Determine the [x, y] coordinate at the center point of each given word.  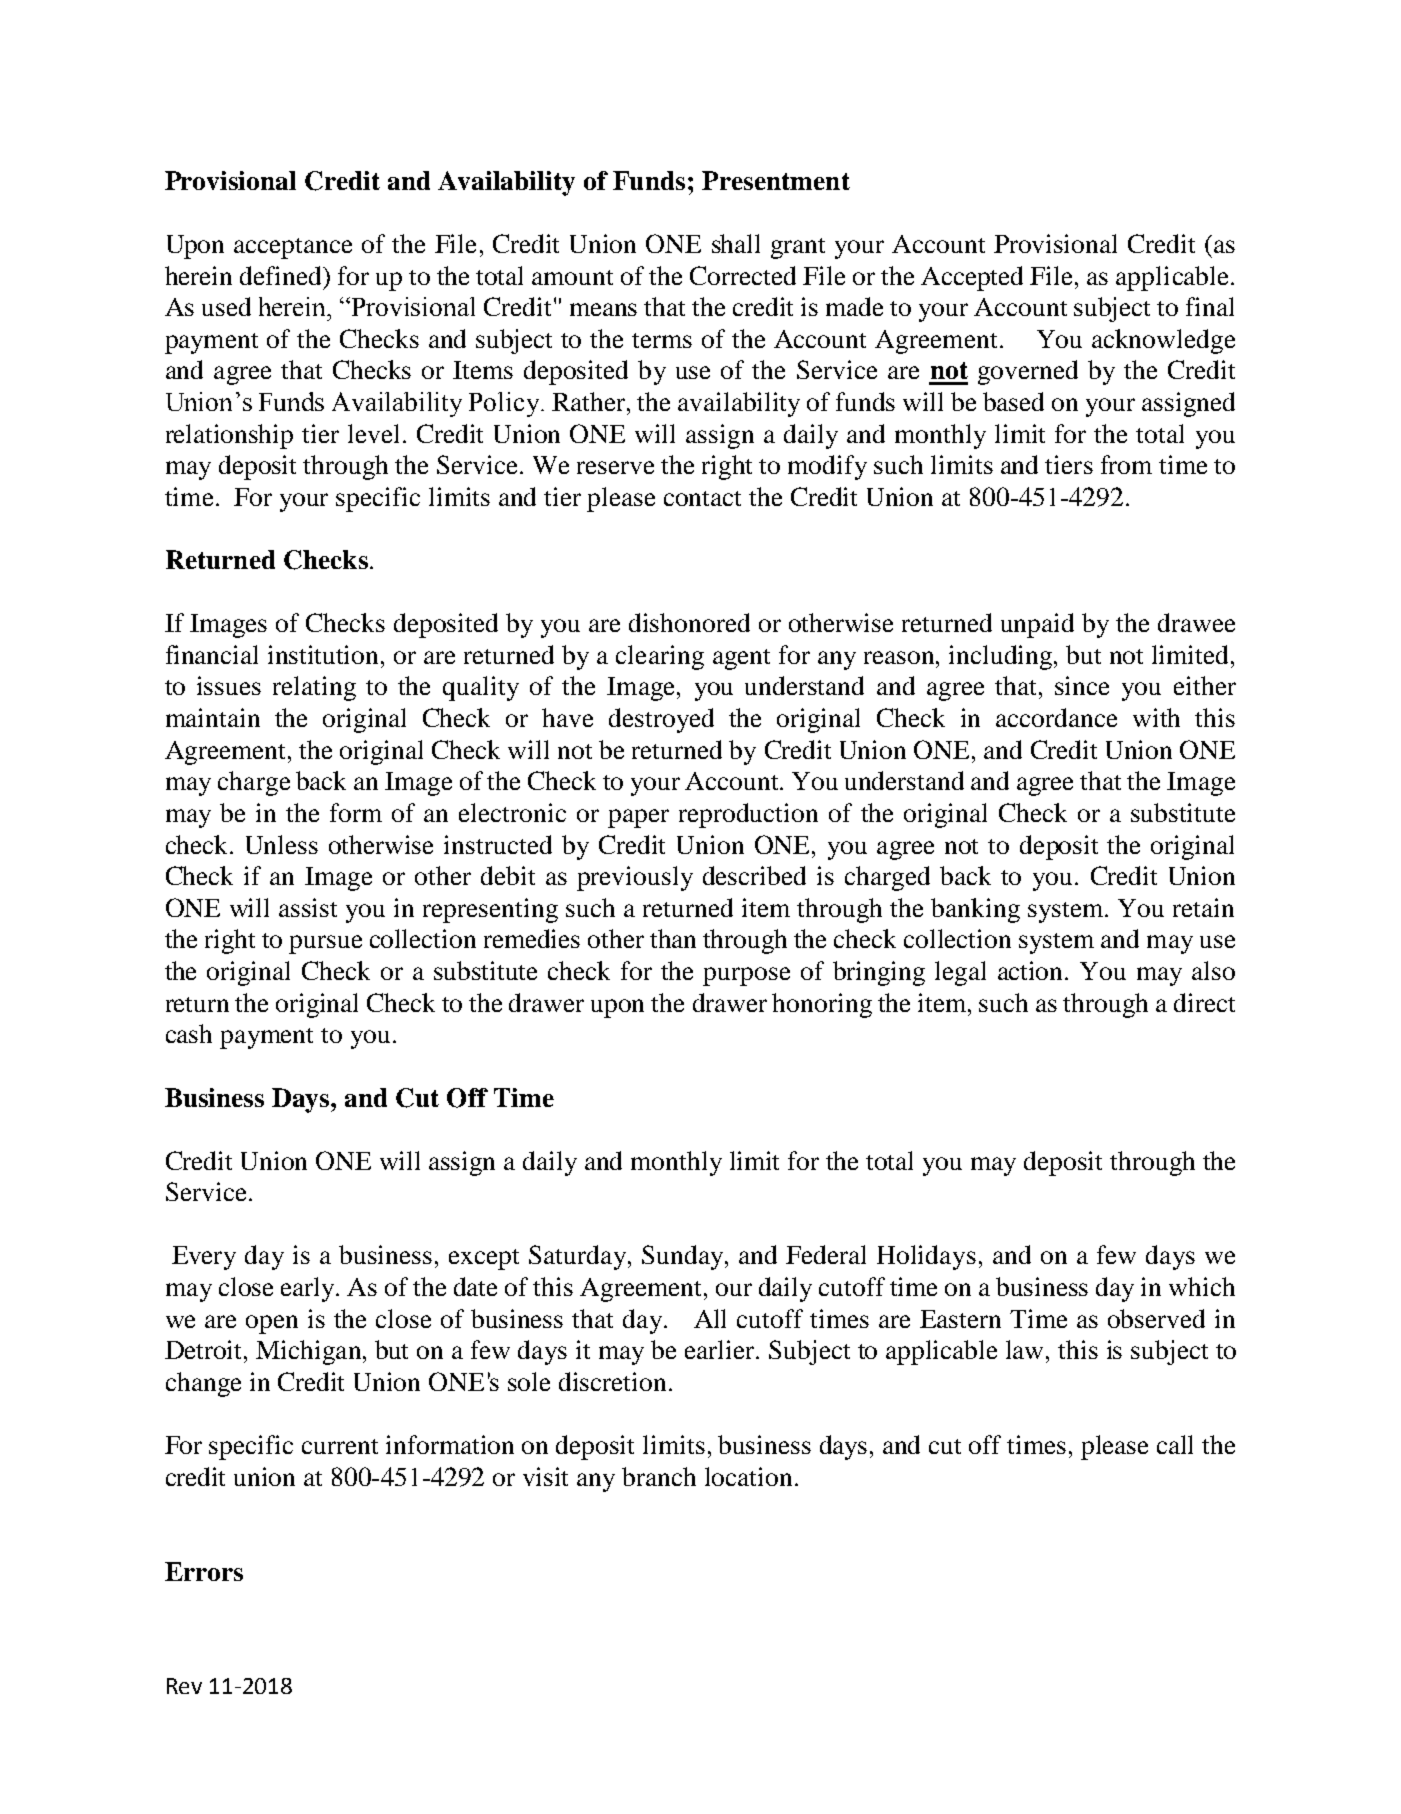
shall [736, 243]
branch [659, 1476]
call [1175, 1444]
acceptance [293, 248]
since [1082, 685]
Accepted [972, 278]
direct [1204, 1002]
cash [189, 1033]
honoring [822, 1005]
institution [325, 654]
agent [741, 659]
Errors [204, 1571]
